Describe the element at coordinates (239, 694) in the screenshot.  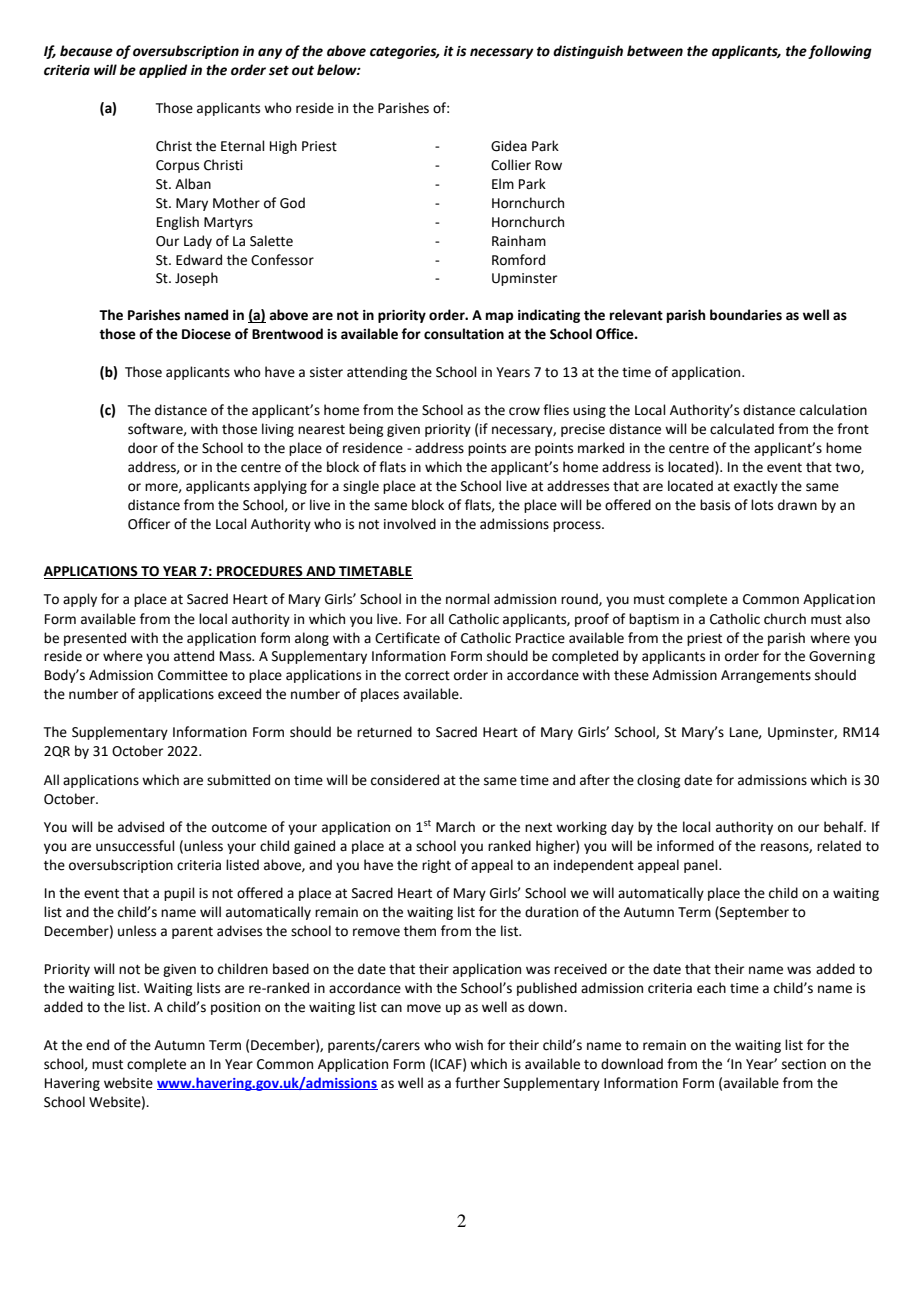
I see `exceed` at that location.
